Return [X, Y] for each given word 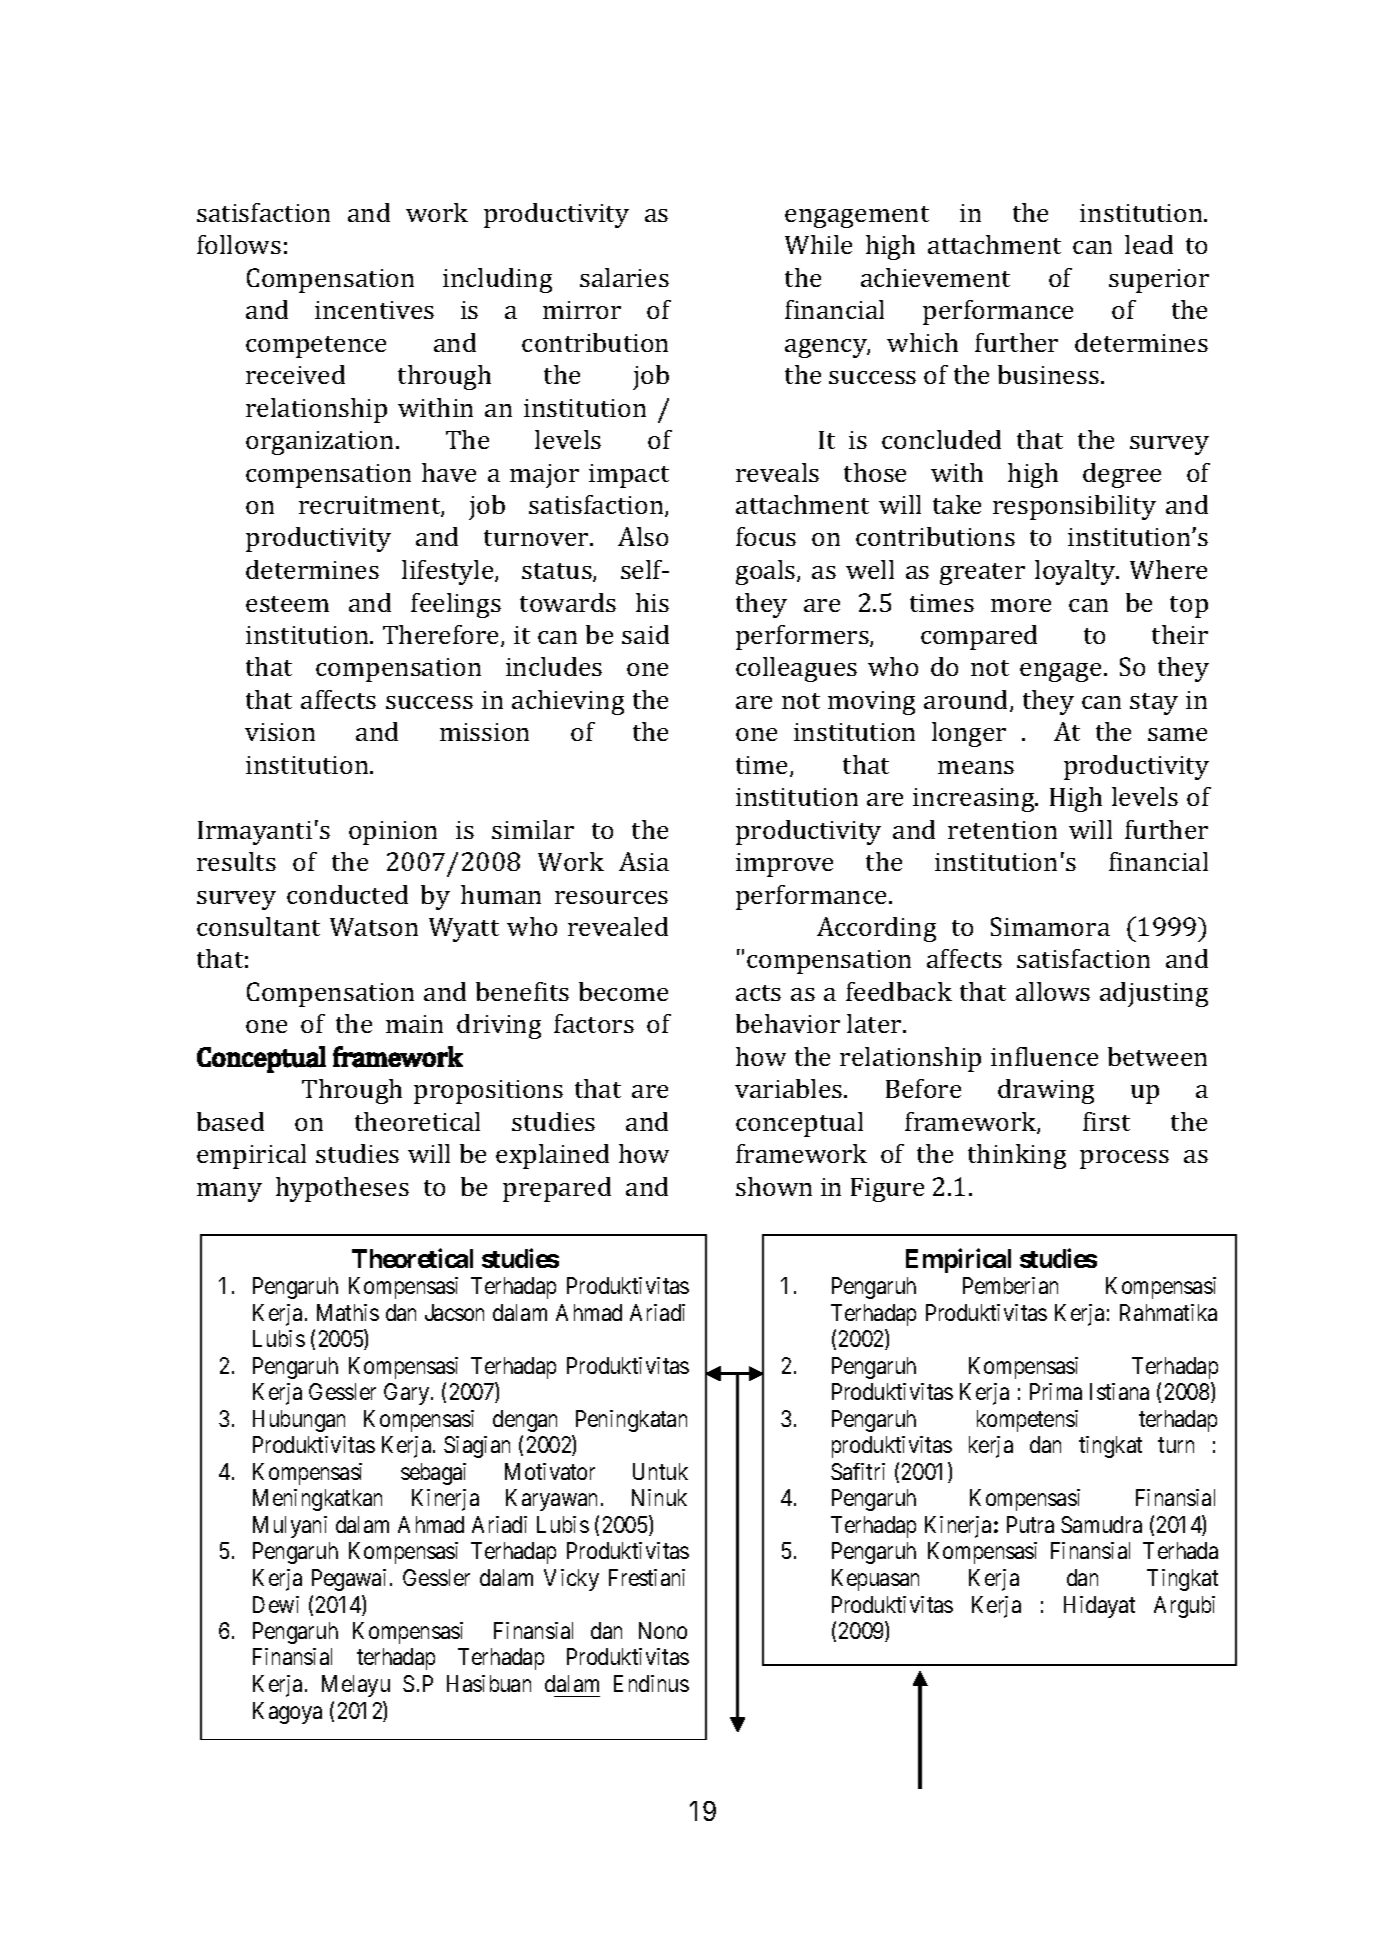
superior [1159, 281]
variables [790, 1088]
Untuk [660, 1471]
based [230, 1121]
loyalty [1076, 572]
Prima [1056, 1391]
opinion [393, 833]
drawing [1046, 1091]
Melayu [356, 1686]
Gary [406, 1394]
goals [767, 572]
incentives [374, 310]
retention [1002, 830]
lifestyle [449, 572]
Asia [644, 861]
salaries [624, 277]
